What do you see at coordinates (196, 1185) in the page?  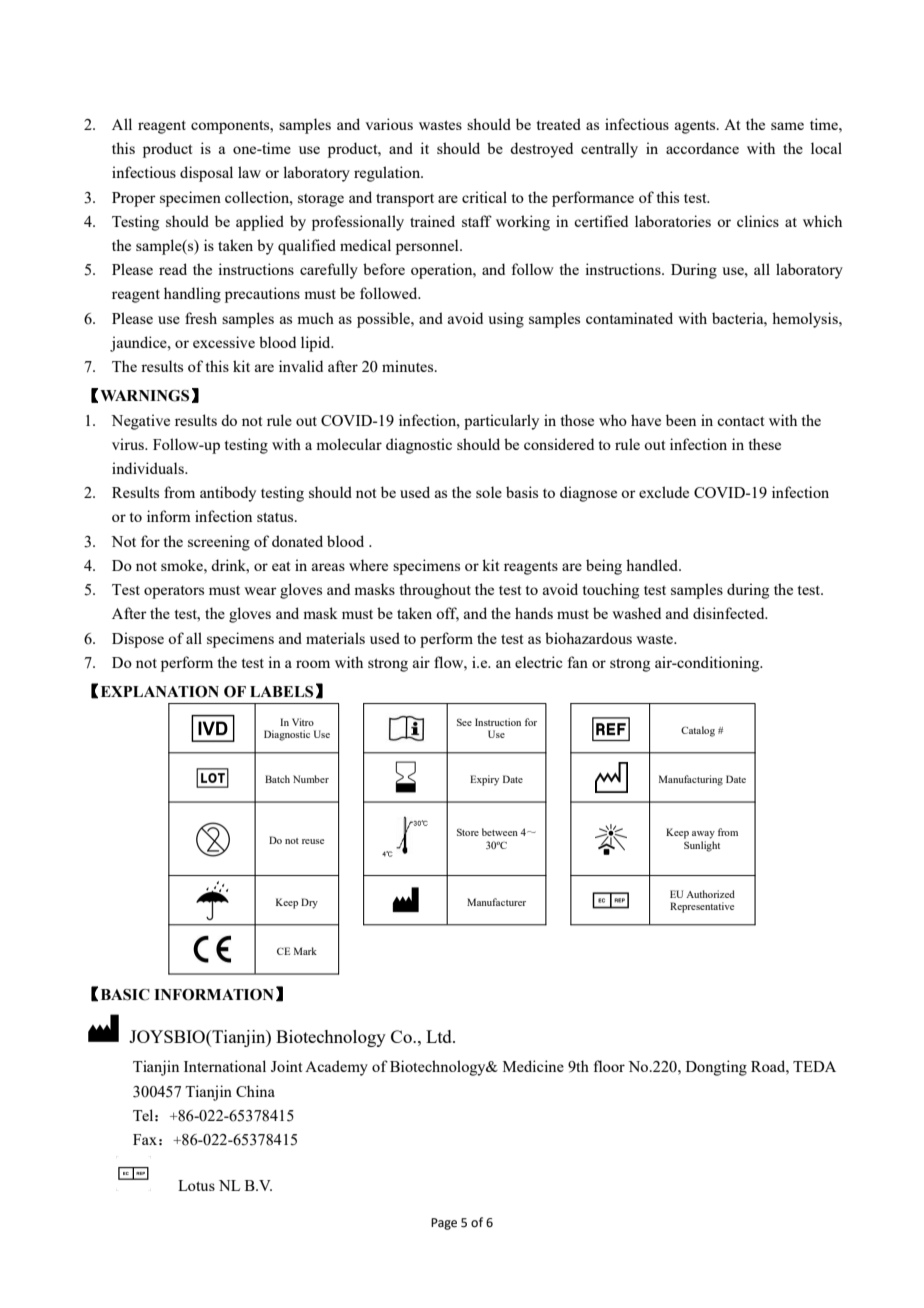 I see `Lotus` at bounding box center [196, 1185].
